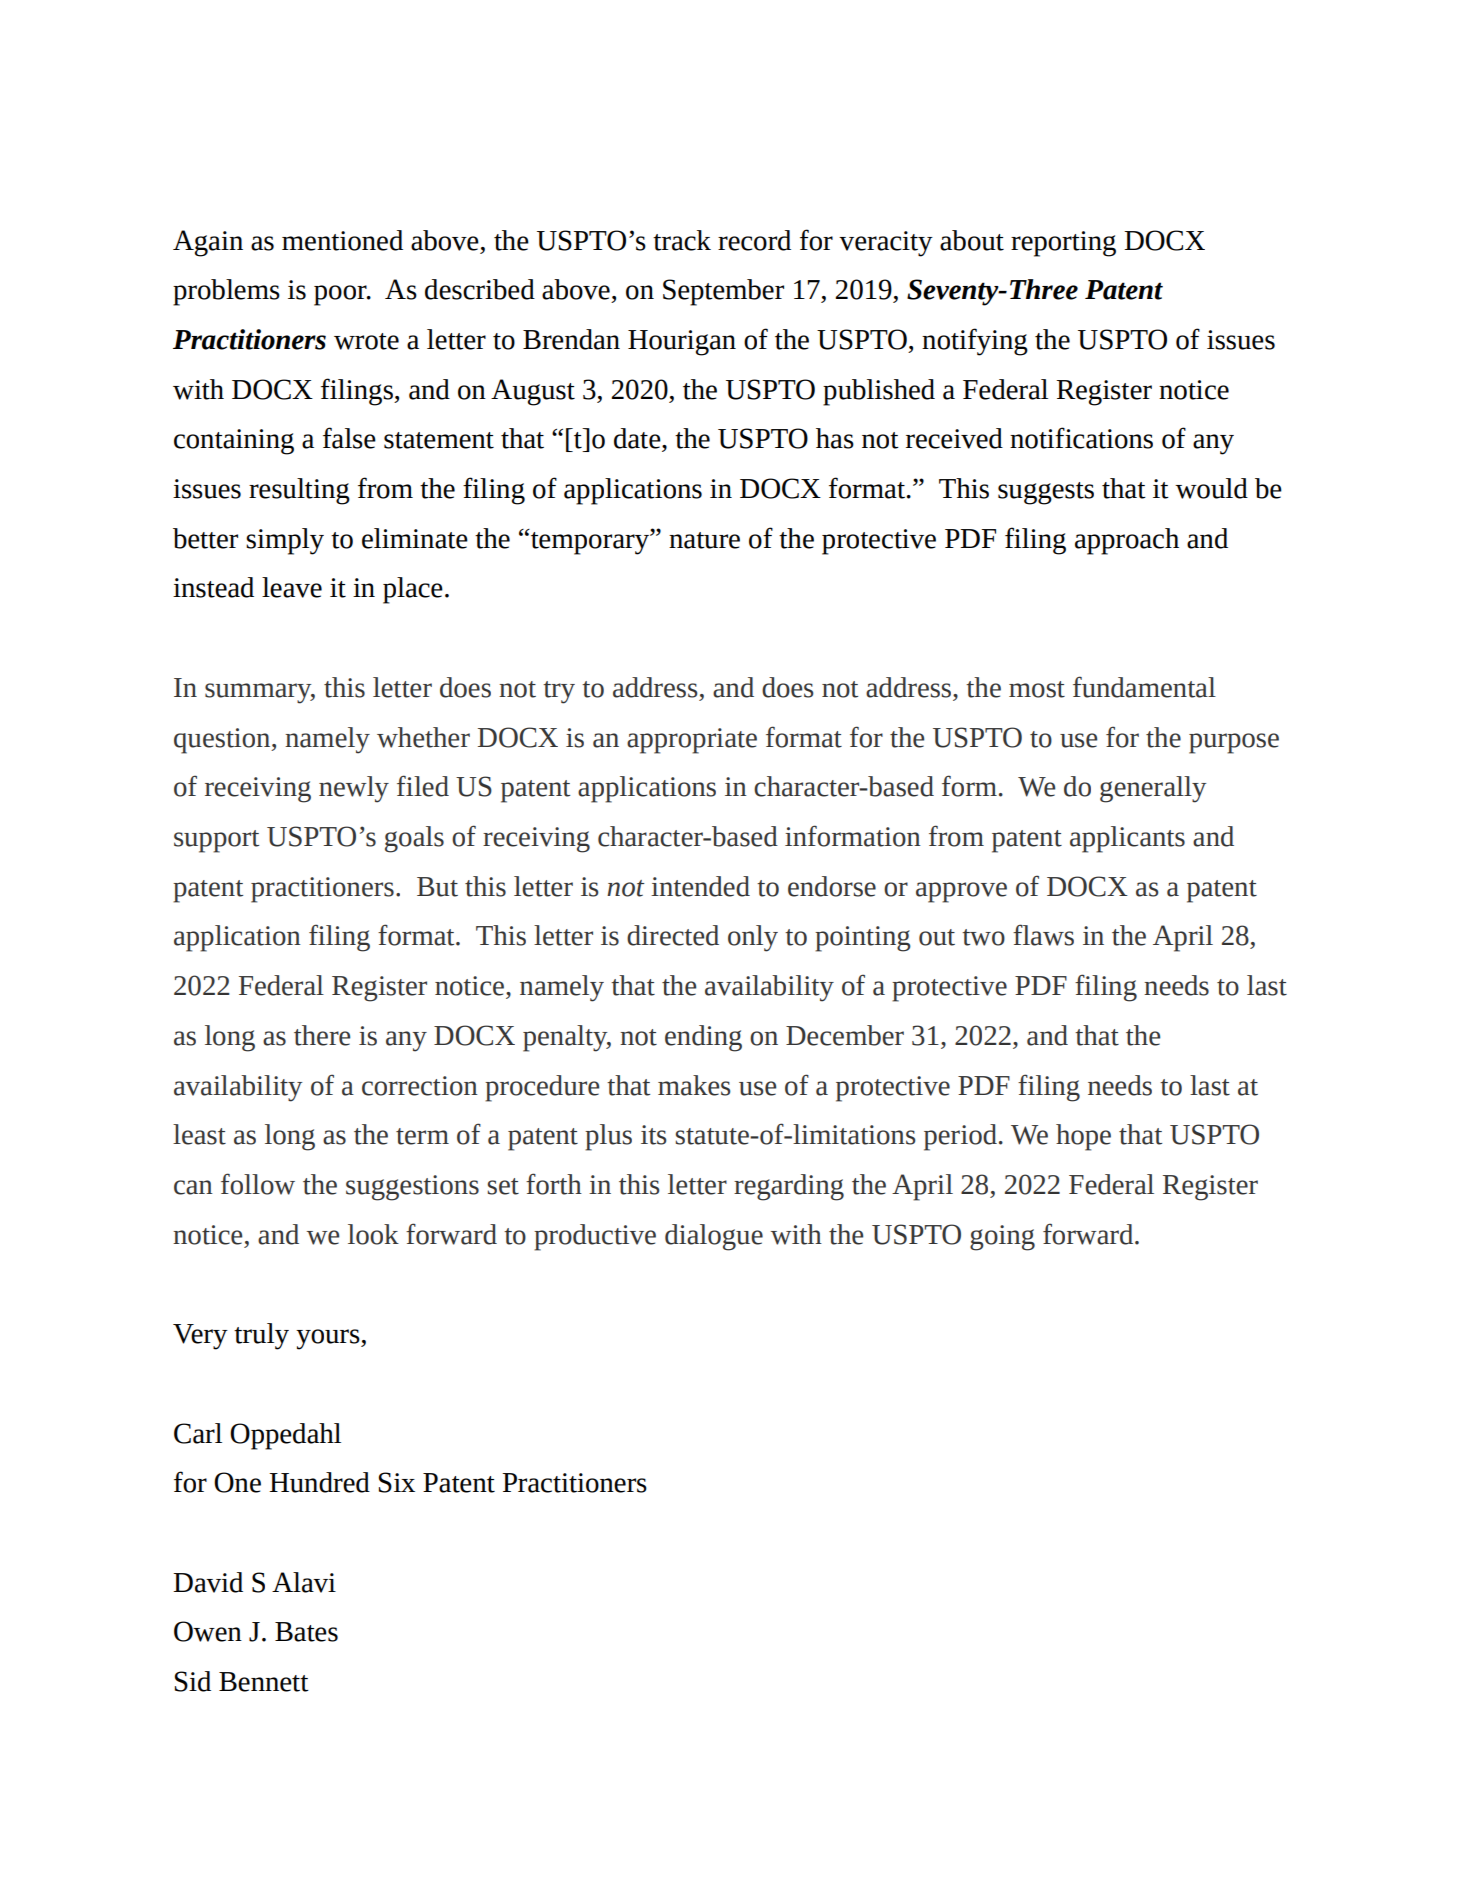 The width and height of the screenshot is (1470, 1902). I want to click on appropriate, so click(692, 741).
